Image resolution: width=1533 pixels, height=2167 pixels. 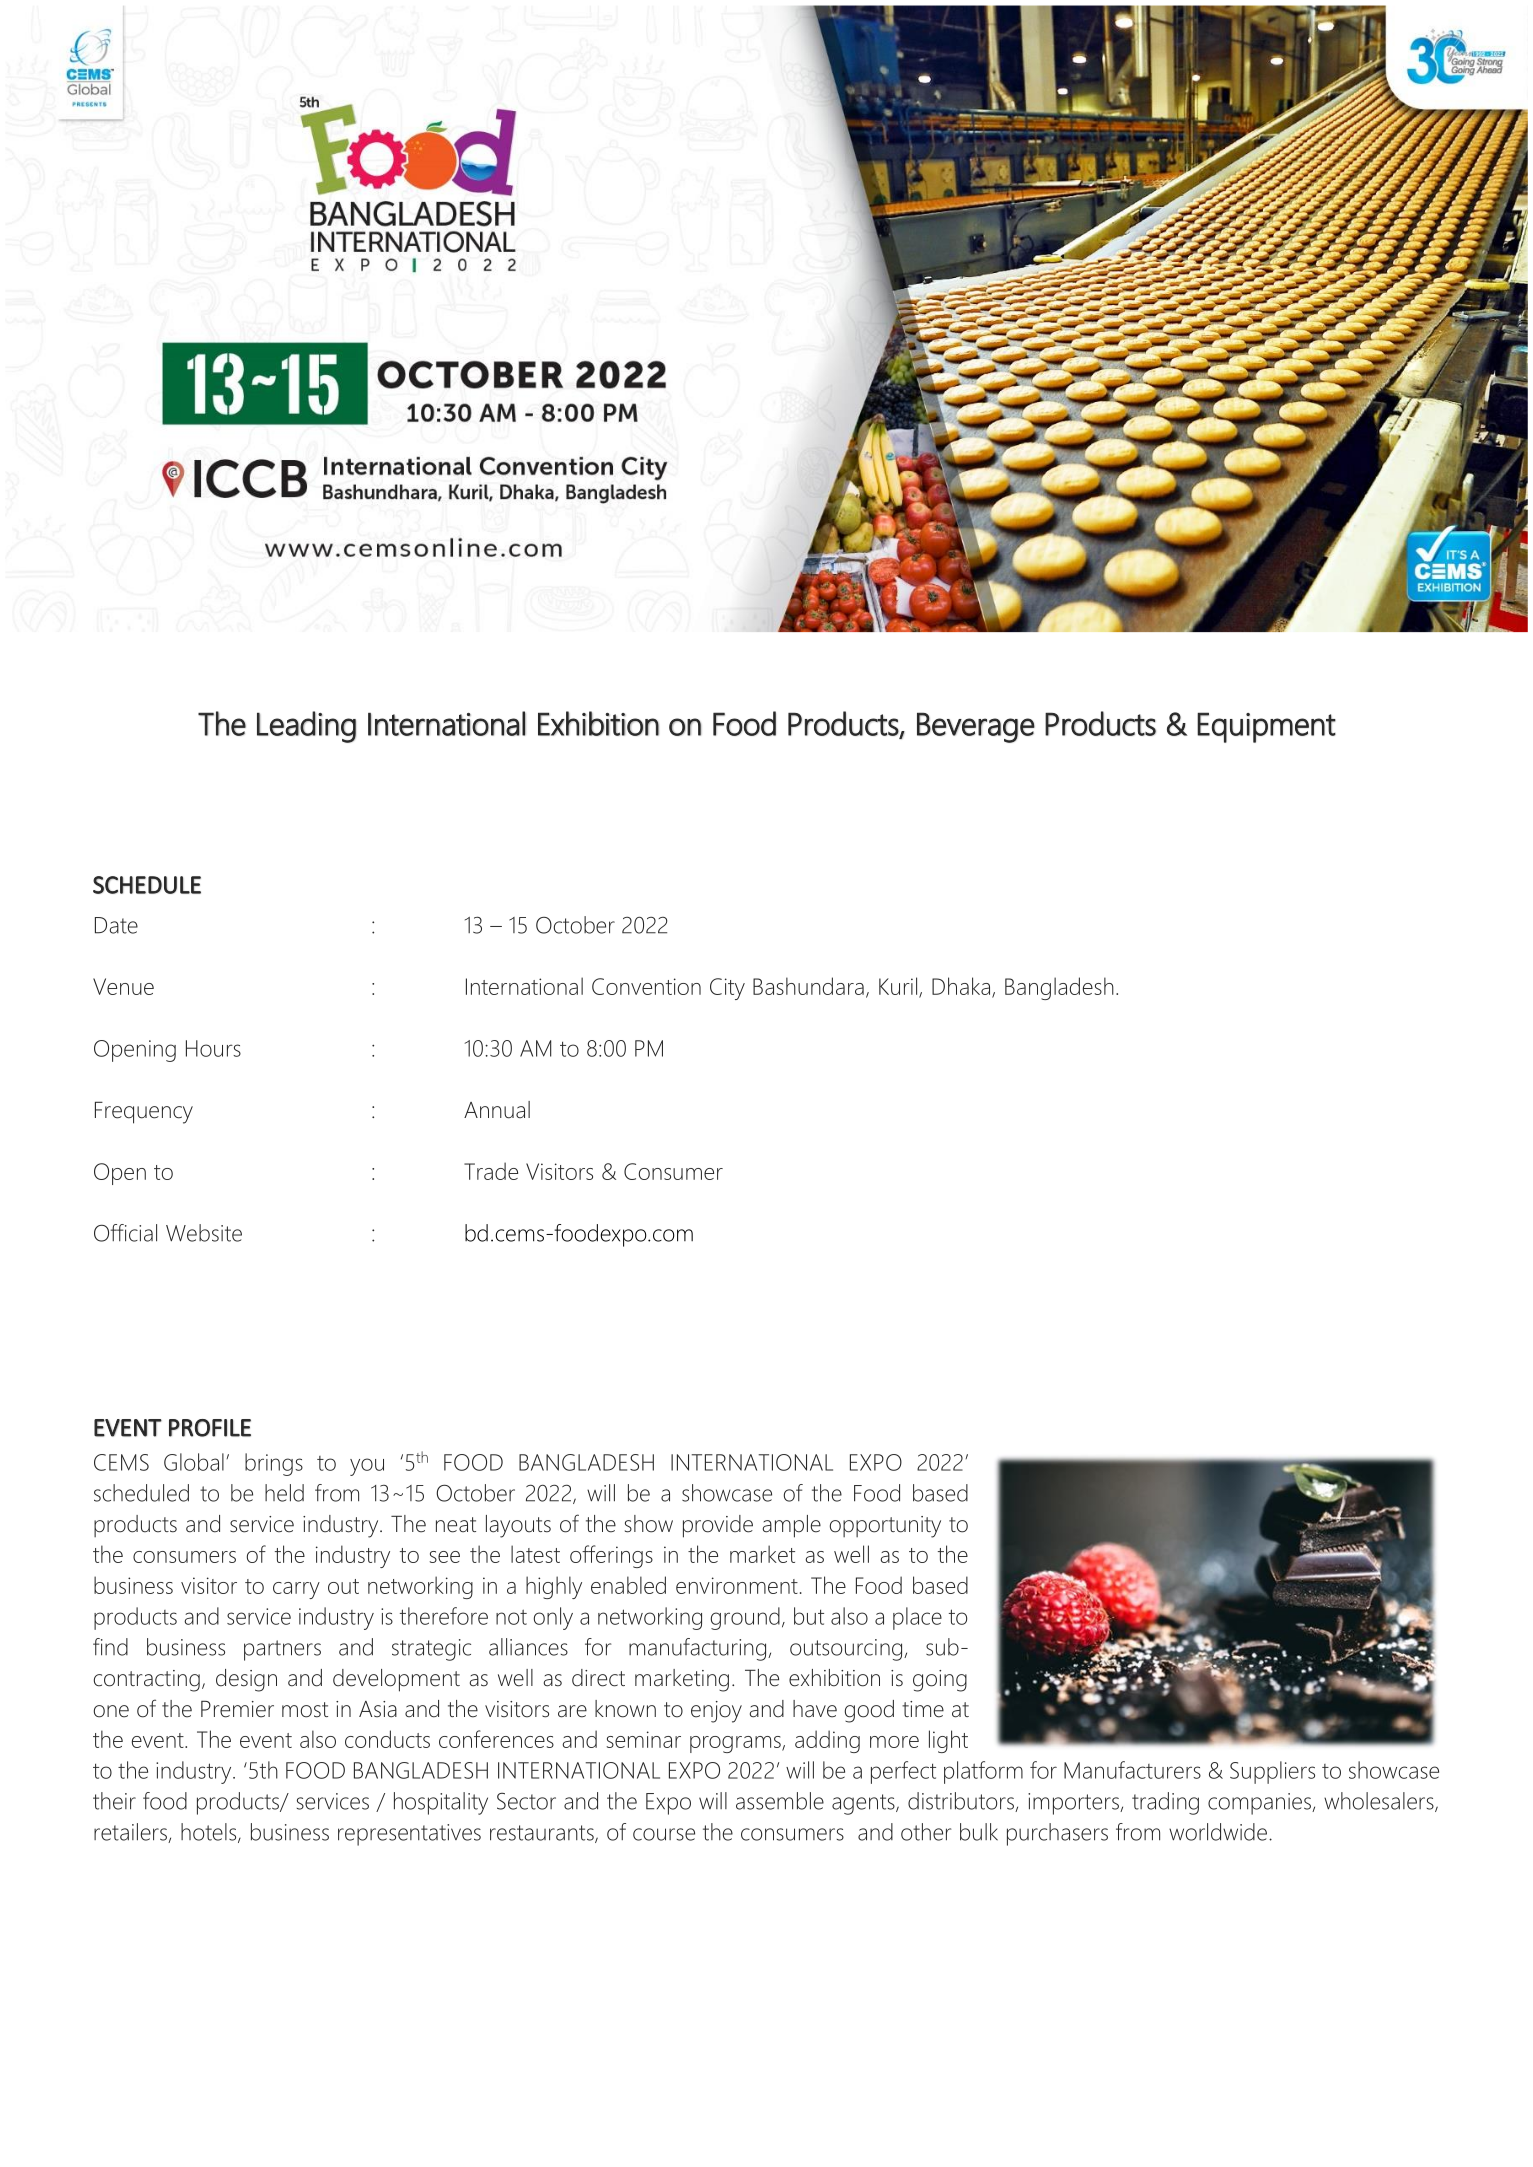 What do you see at coordinates (491, 1171) in the document?
I see `Trade` at bounding box center [491, 1171].
